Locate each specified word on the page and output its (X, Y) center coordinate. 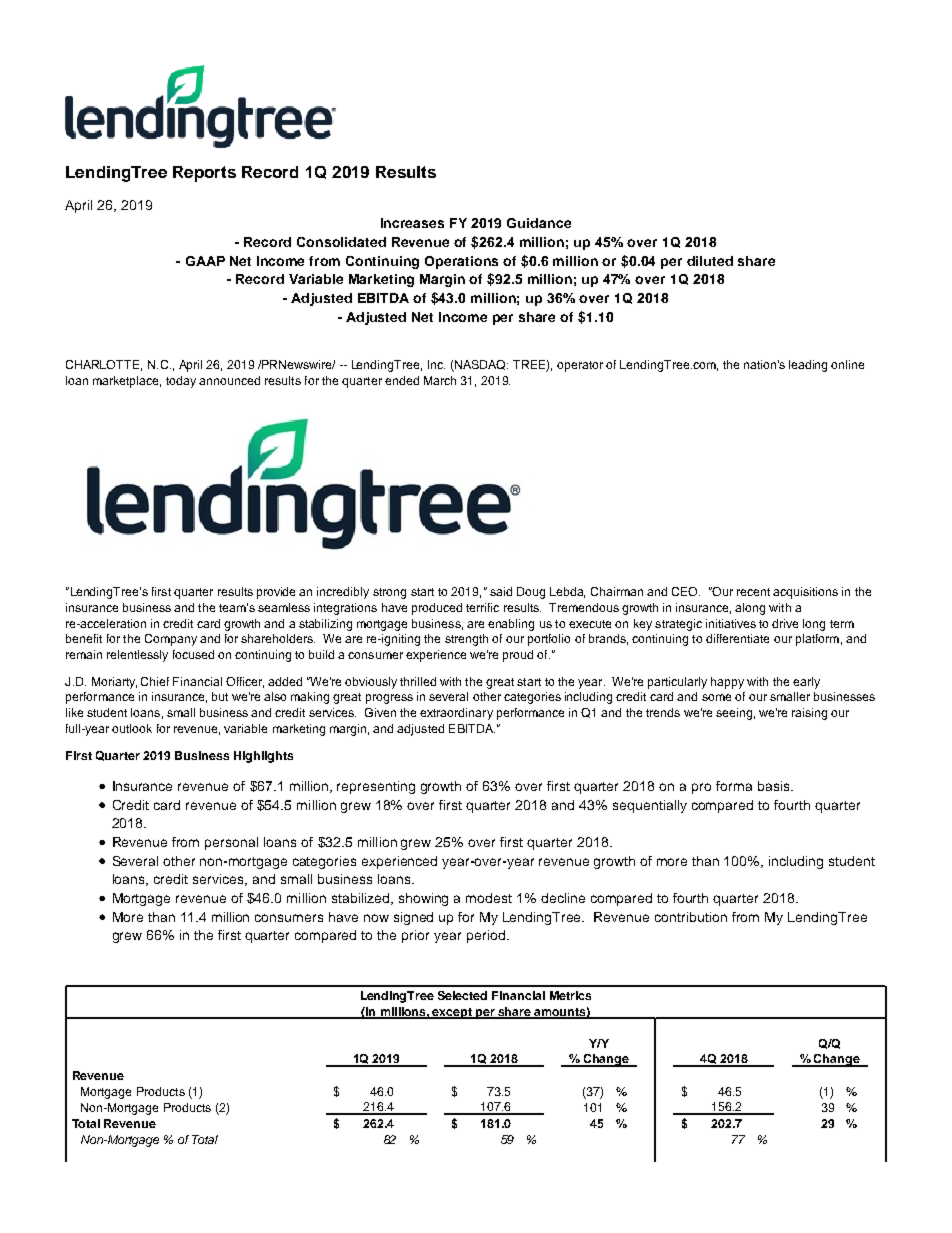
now (376, 918)
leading (808, 366)
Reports (204, 174)
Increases (412, 223)
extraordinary (456, 714)
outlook (132, 728)
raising (809, 714)
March (440, 380)
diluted (710, 261)
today (181, 382)
